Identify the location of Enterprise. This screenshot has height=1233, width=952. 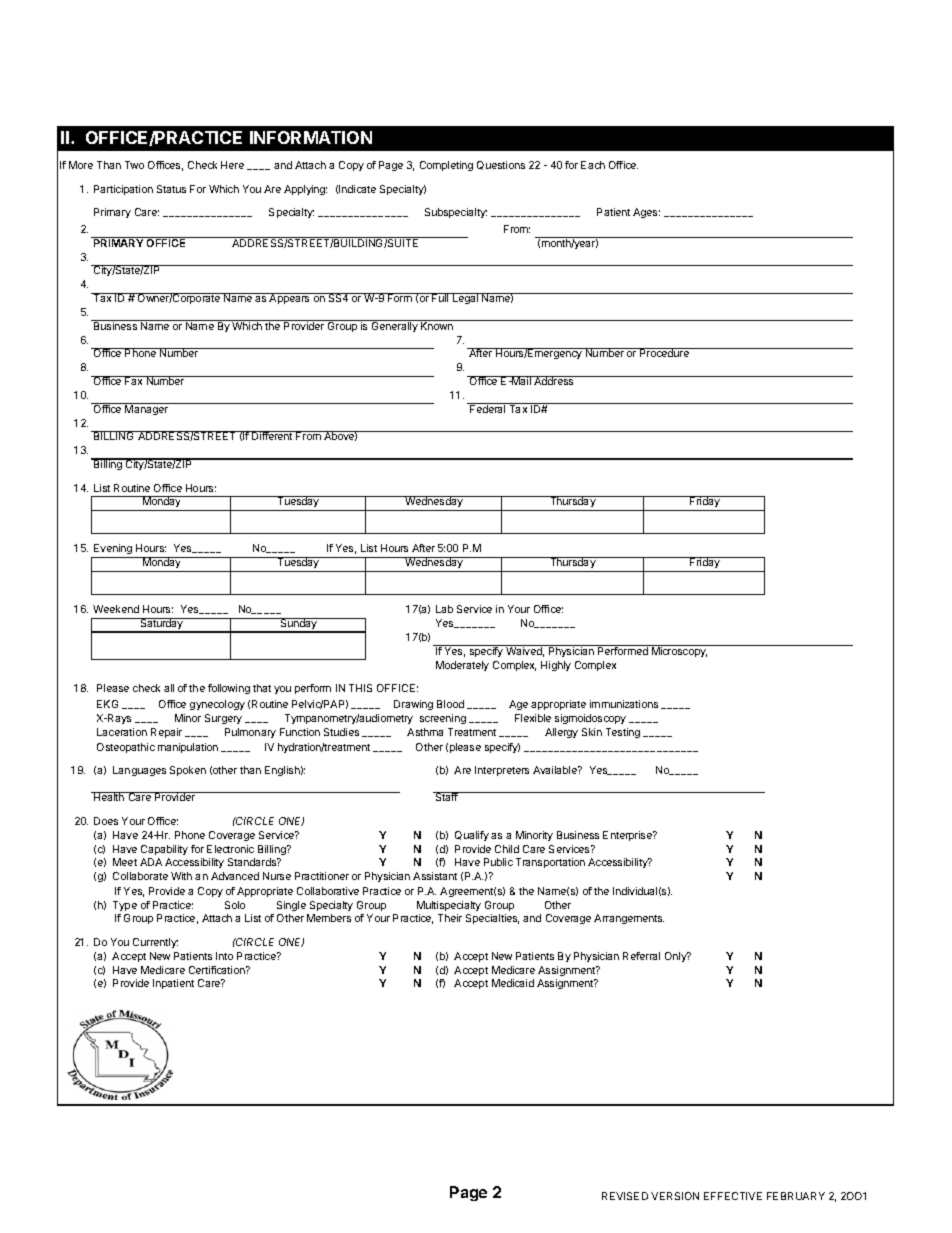
(628, 836).
